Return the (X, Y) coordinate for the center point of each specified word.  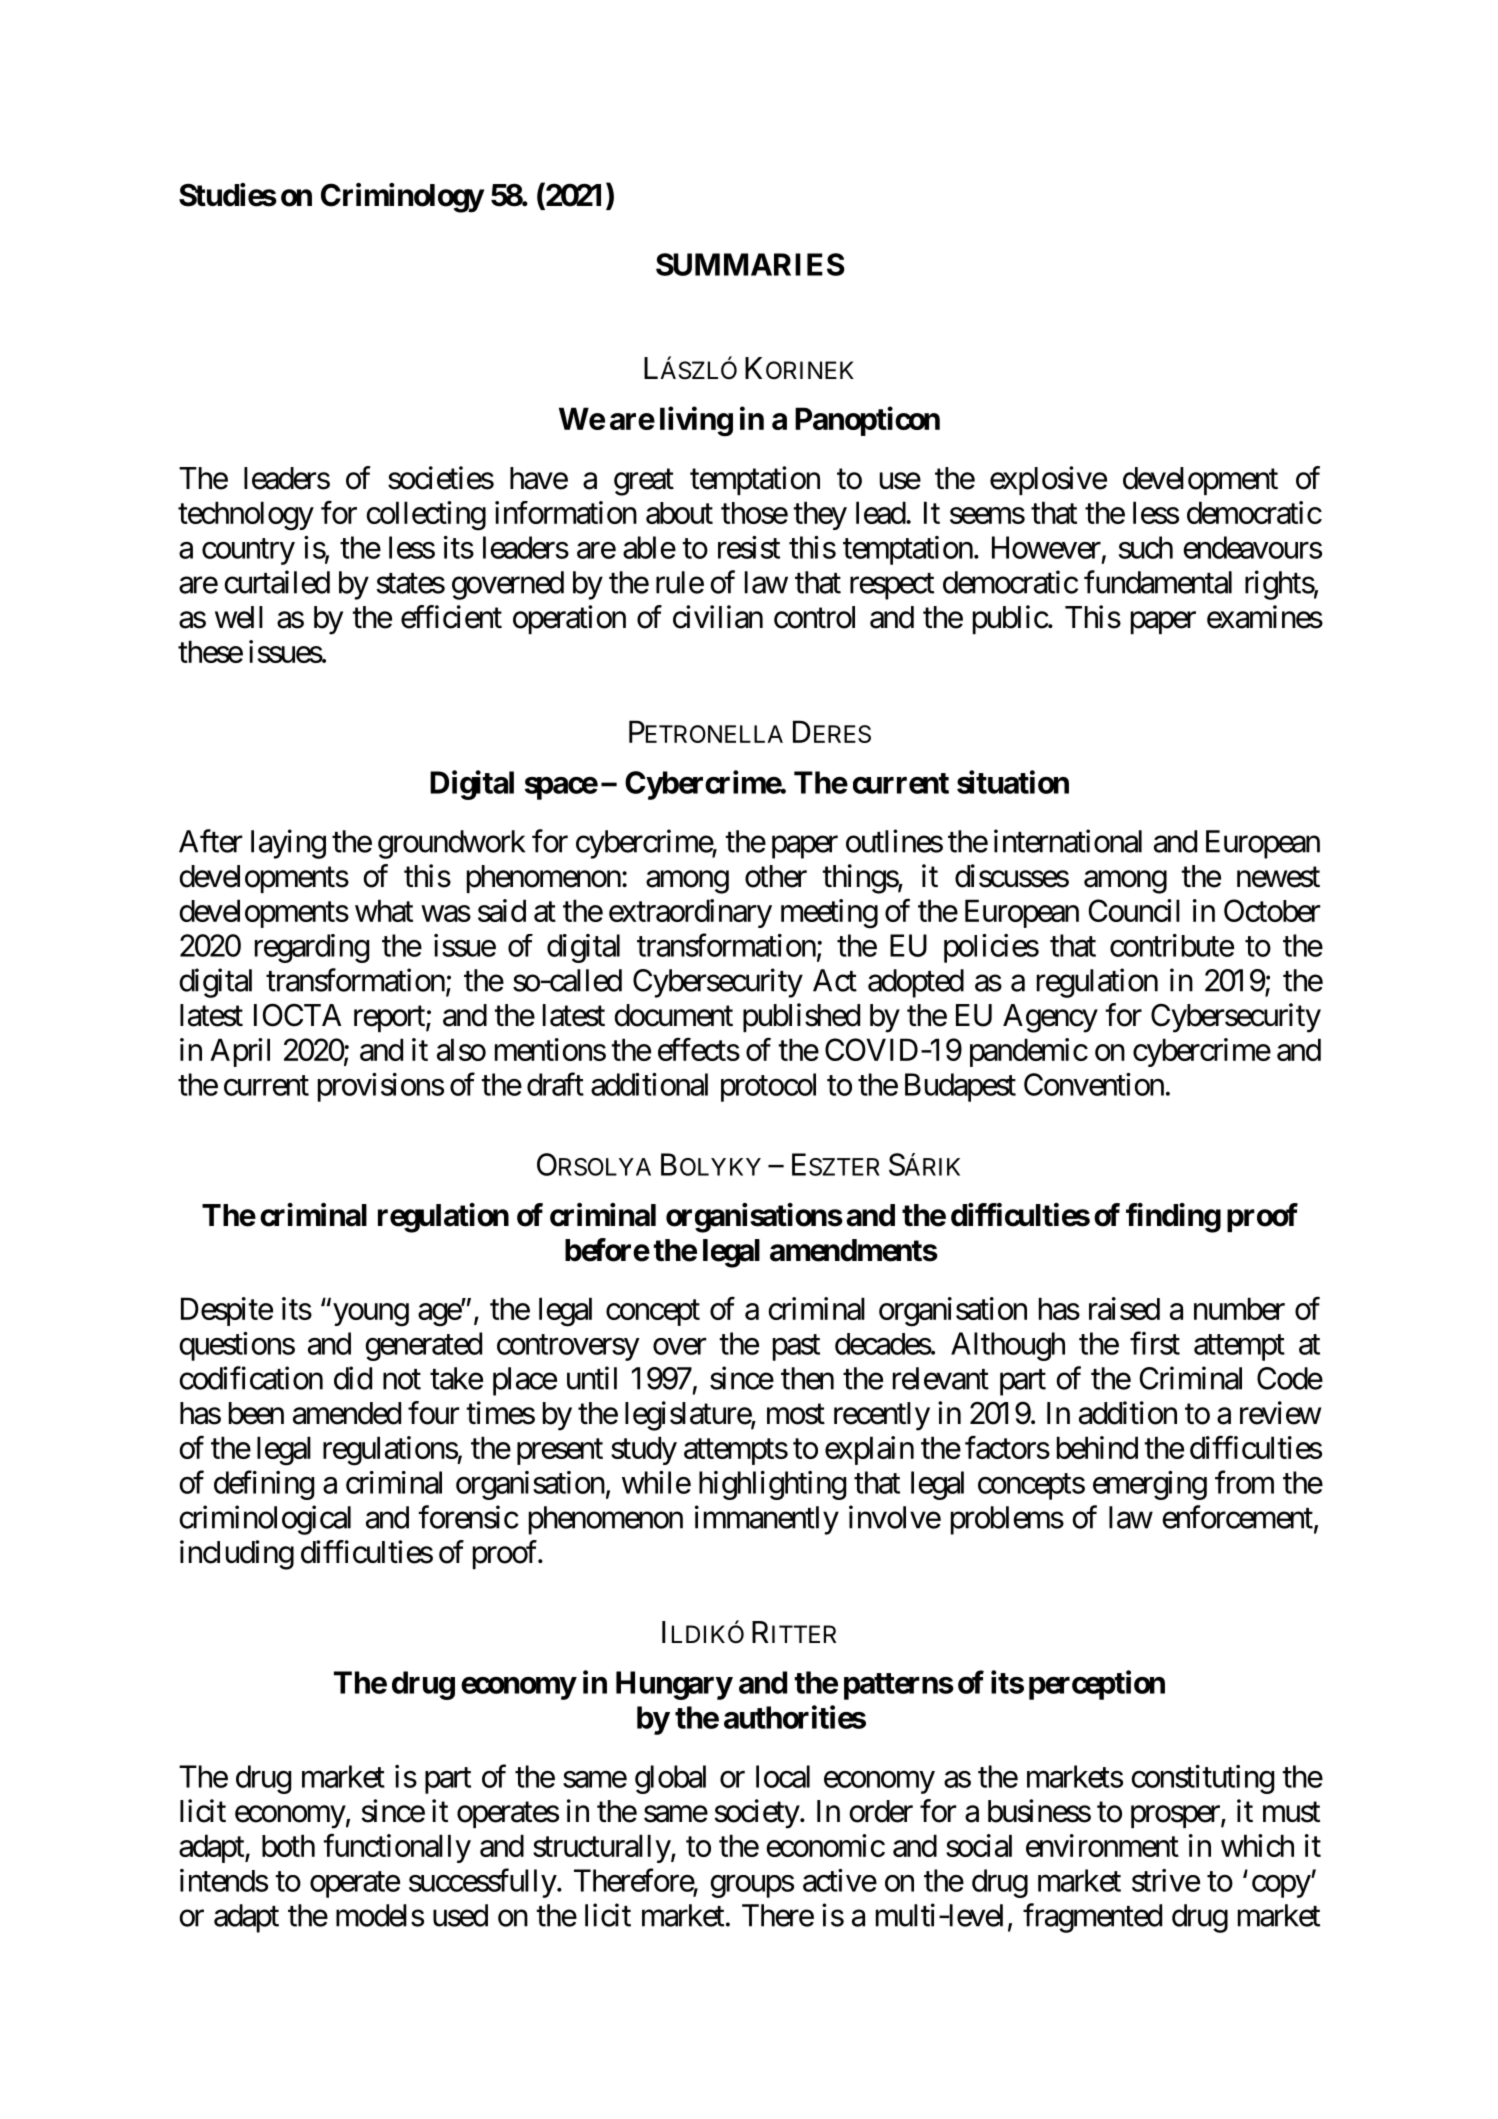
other (776, 876)
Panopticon (867, 421)
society (757, 1814)
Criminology (402, 198)
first (1155, 1343)
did (353, 1378)
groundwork (451, 844)
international (1068, 841)
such (1146, 547)
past (796, 1348)
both (288, 1845)
